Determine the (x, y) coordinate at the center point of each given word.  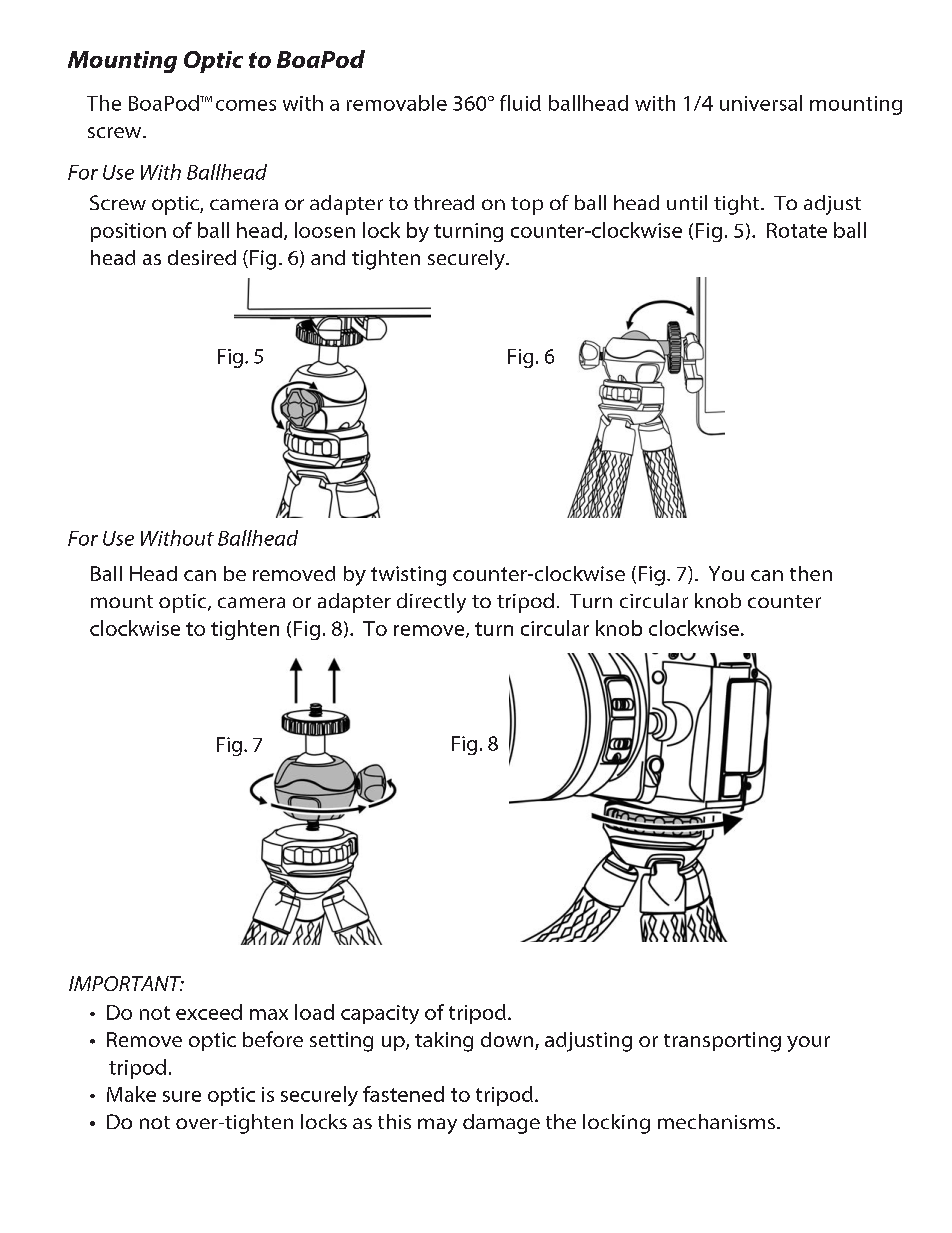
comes (246, 105)
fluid (520, 103)
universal (761, 103)
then (811, 573)
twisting (408, 576)
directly (431, 603)
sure (182, 1096)
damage (501, 1124)
